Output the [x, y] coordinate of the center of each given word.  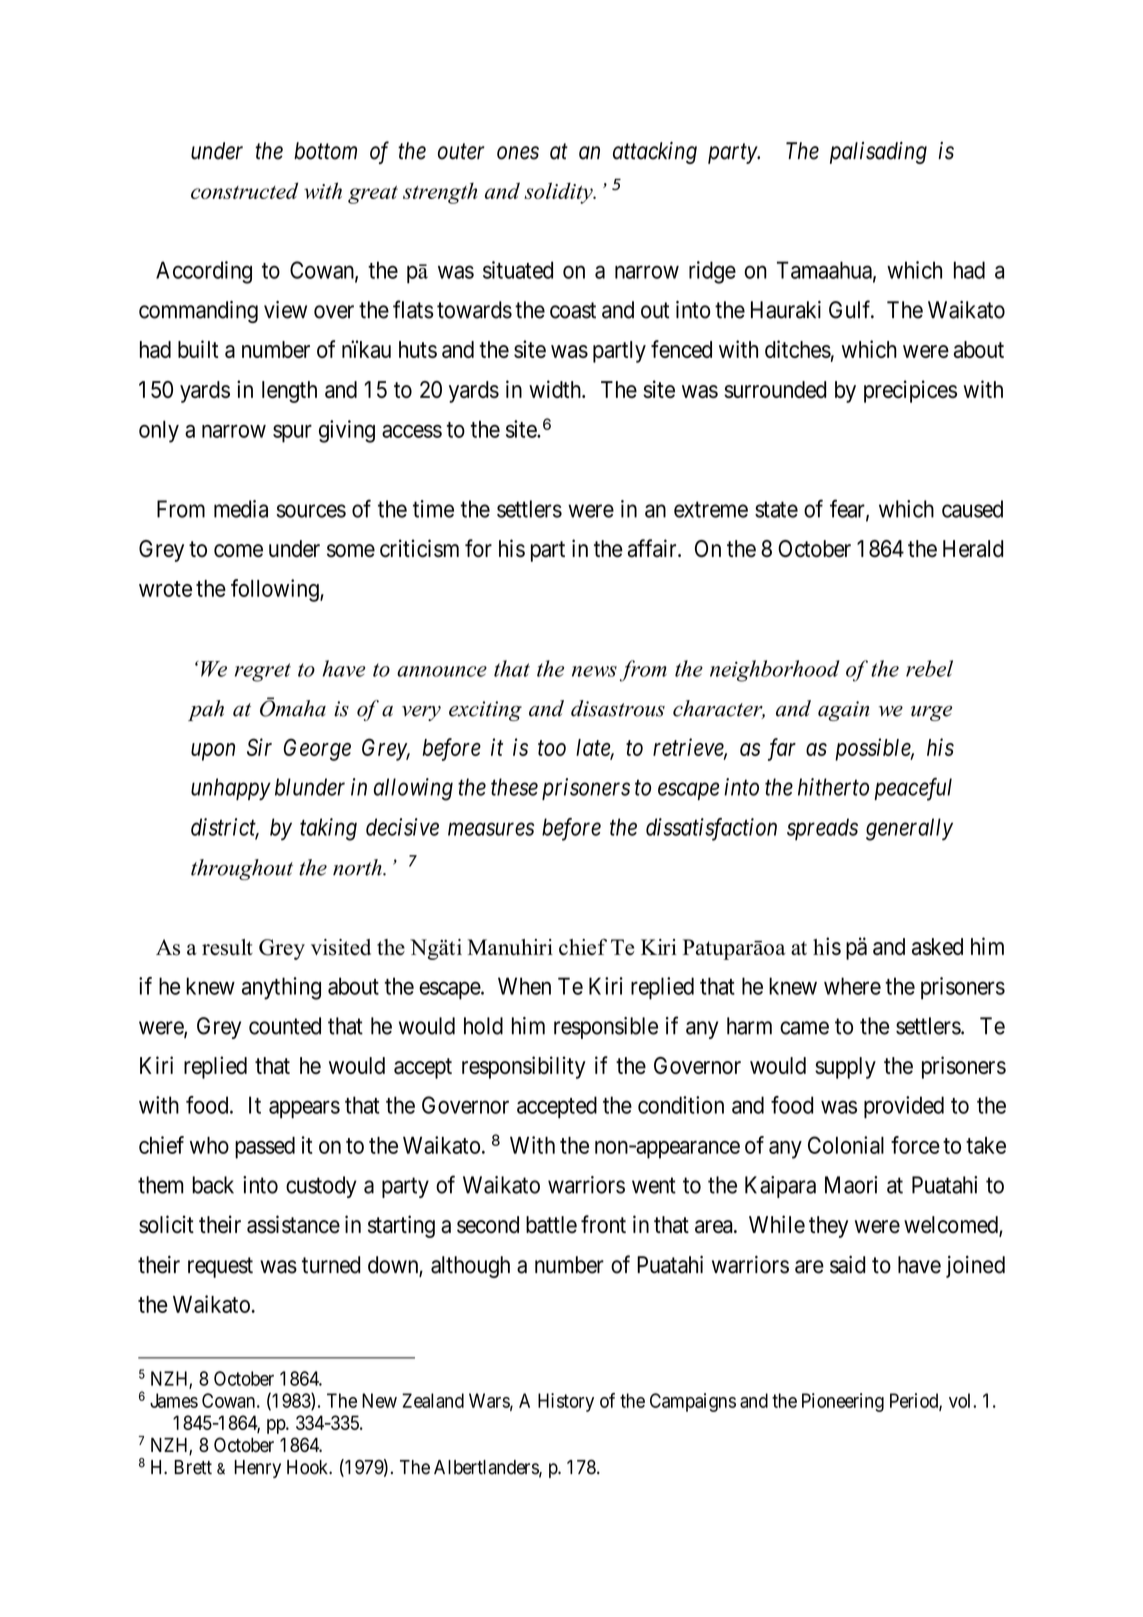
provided [904, 1107]
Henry [257, 1469]
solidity [559, 193]
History [566, 1402]
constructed [244, 190]
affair [653, 548]
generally [909, 829]
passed [265, 1148]
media [241, 509]
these [514, 787]
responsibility [524, 1067]
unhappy [231, 789]
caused [972, 509]
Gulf [851, 309]
